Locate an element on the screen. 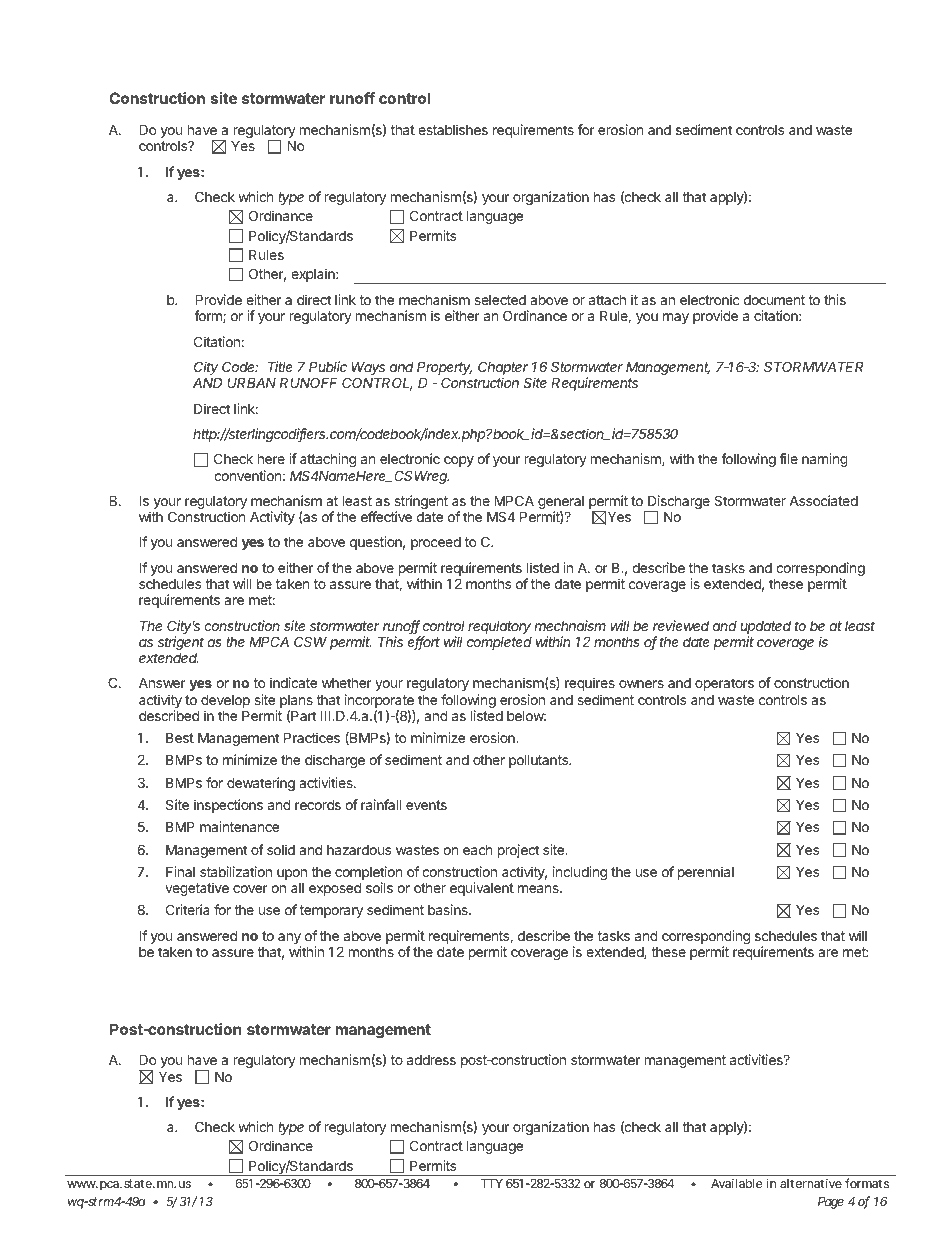  address is located at coordinates (431, 1060).
